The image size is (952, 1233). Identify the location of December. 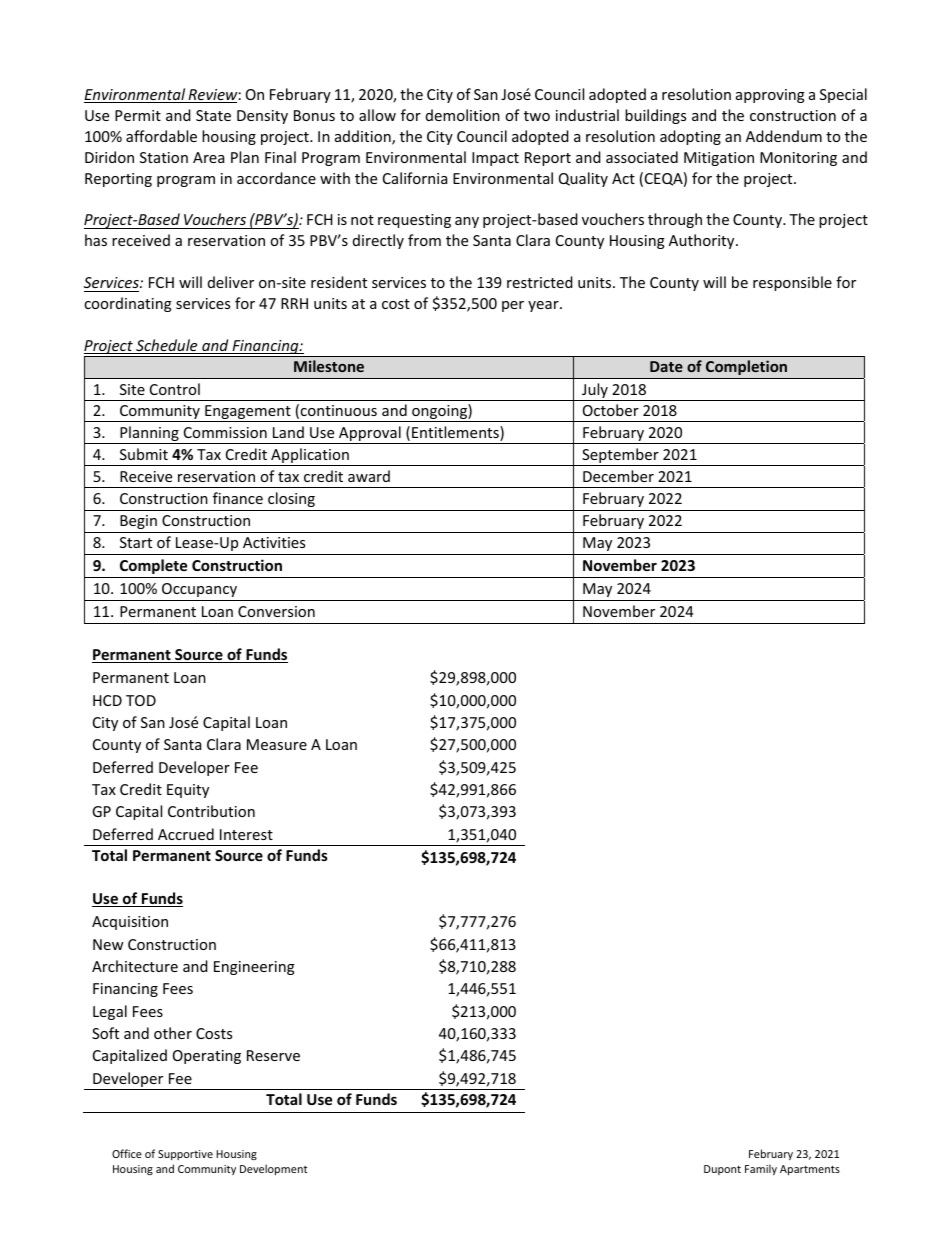
(618, 476).
